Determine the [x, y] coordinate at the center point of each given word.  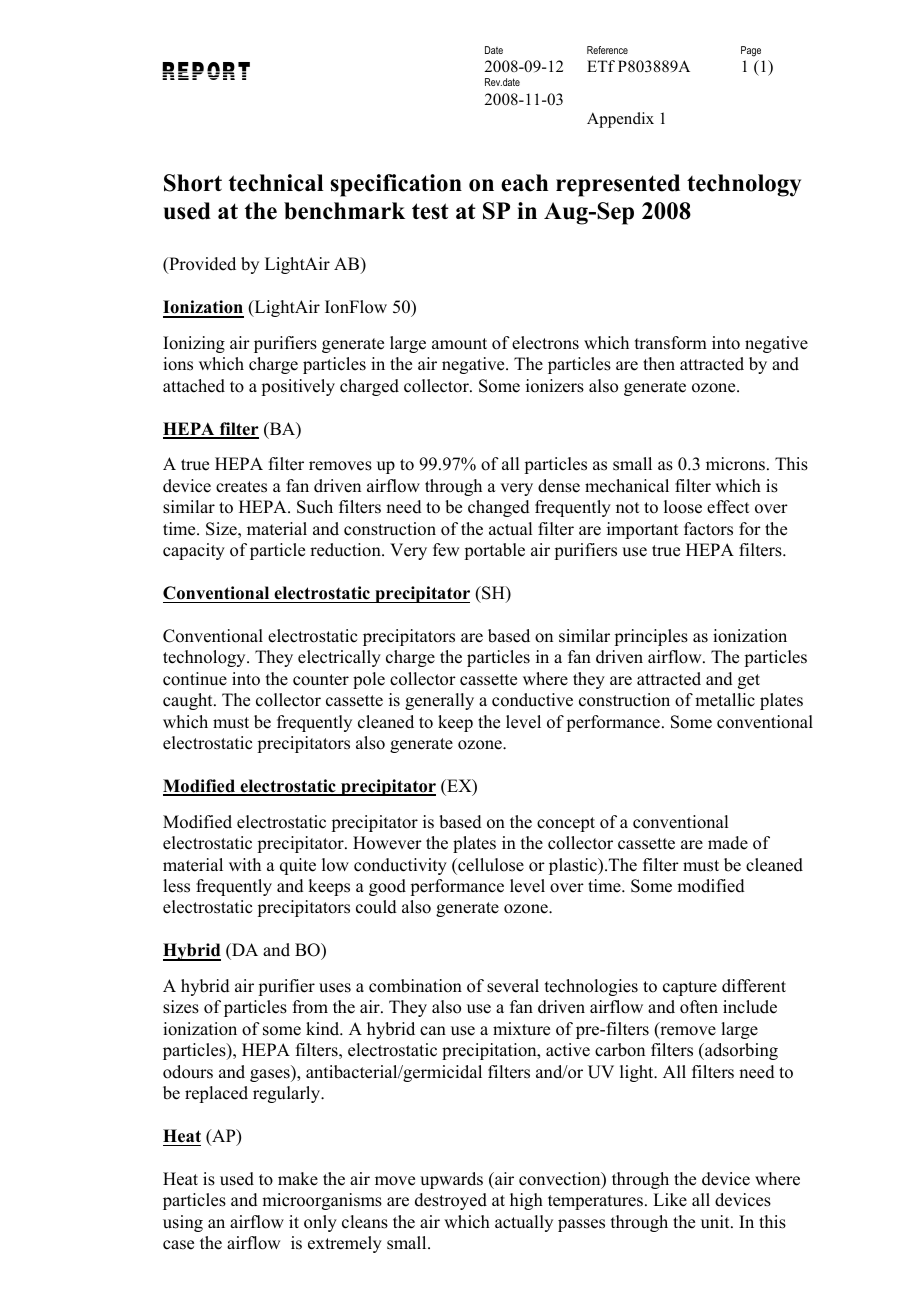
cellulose [490, 865]
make [298, 1179]
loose [683, 507]
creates [241, 487]
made [728, 843]
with [245, 864]
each [524, 183]
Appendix [620, 120]
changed [499, 508]
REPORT [206, 71]
